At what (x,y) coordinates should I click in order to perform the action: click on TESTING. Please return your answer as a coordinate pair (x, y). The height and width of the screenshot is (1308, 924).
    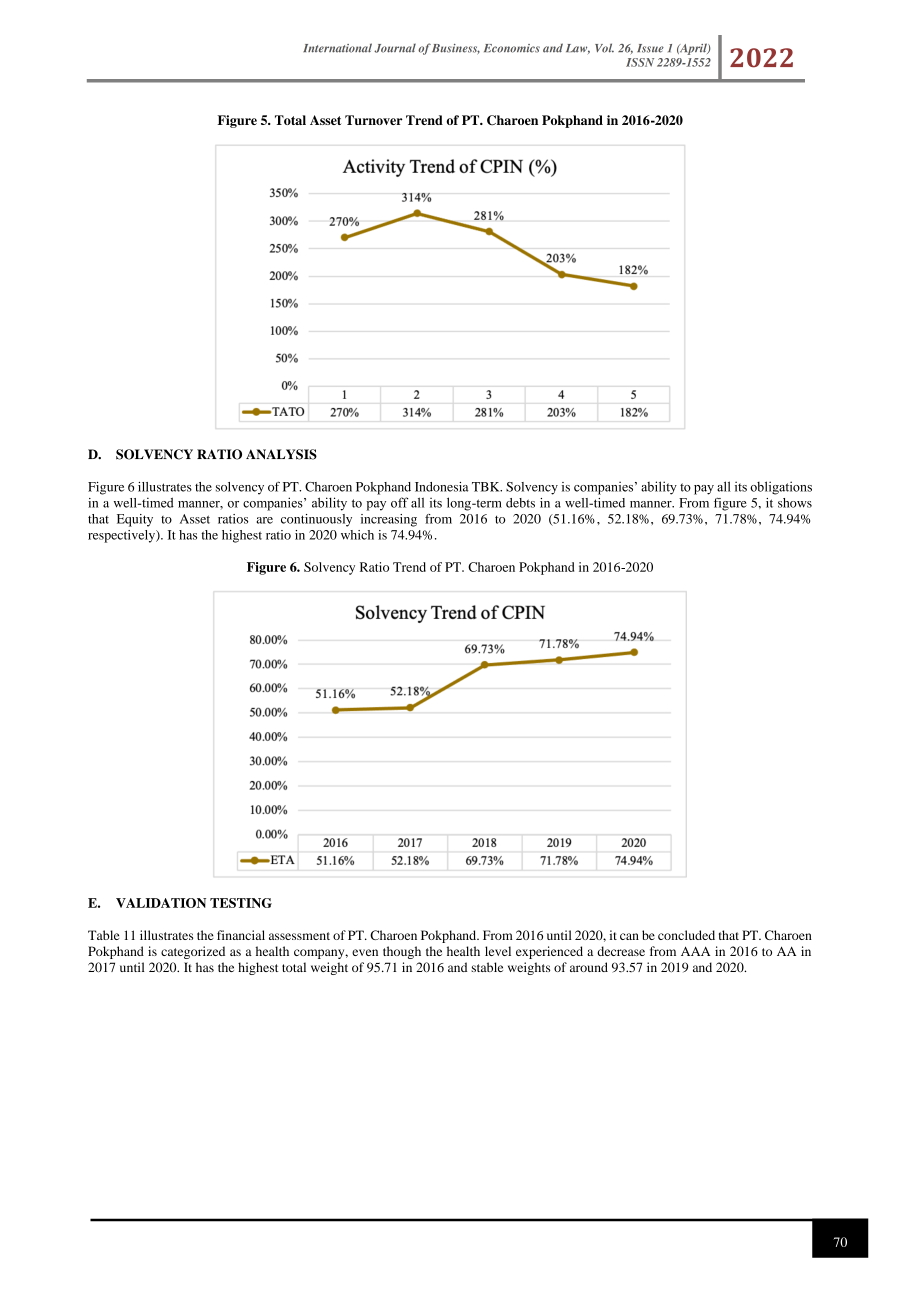
    Looking at the image, I should click on (241, 903).
